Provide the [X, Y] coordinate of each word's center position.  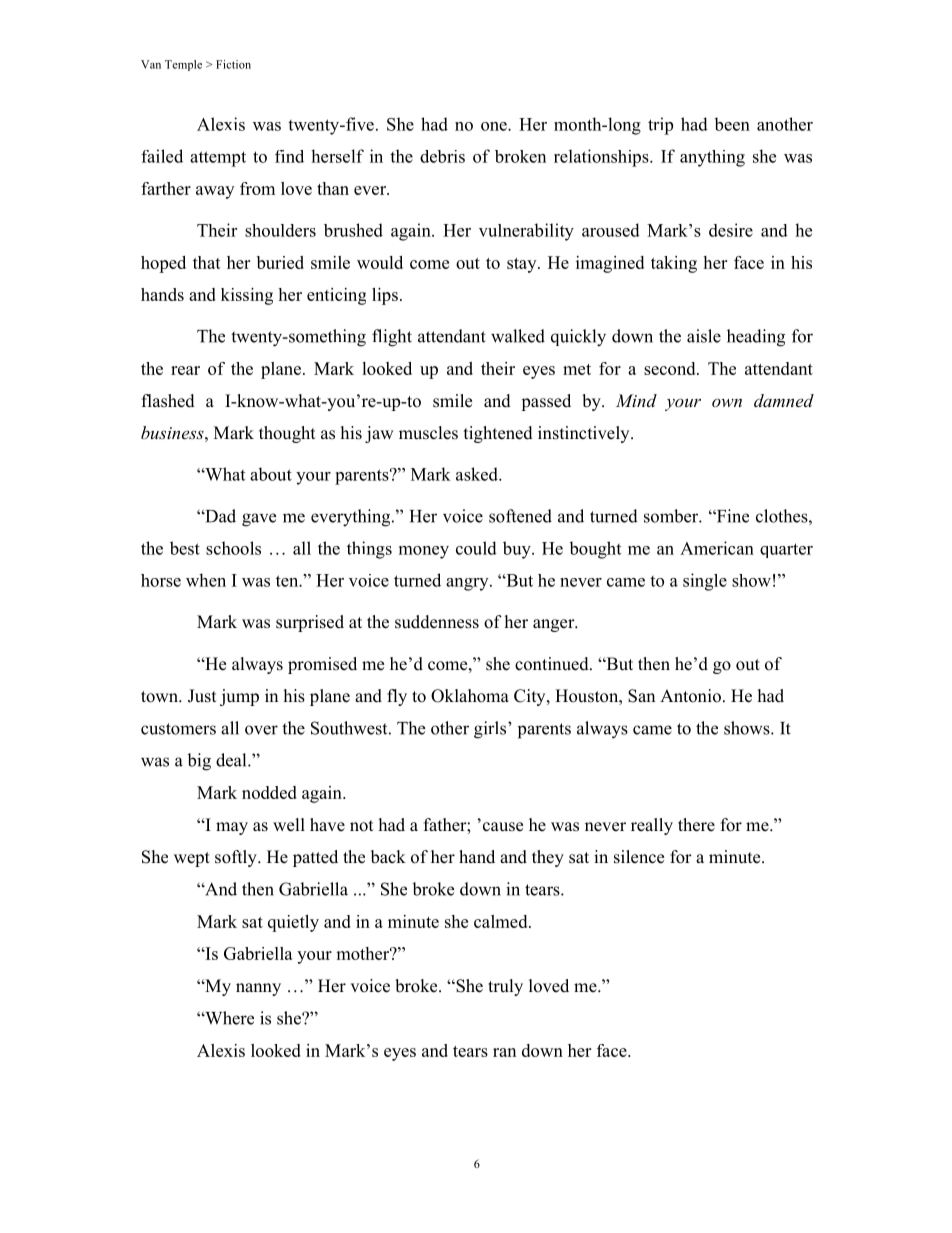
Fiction [233, 64]
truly [505, 987]
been [732, 124]
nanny [258, 989]
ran [504, 1052]
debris [442, 156]
